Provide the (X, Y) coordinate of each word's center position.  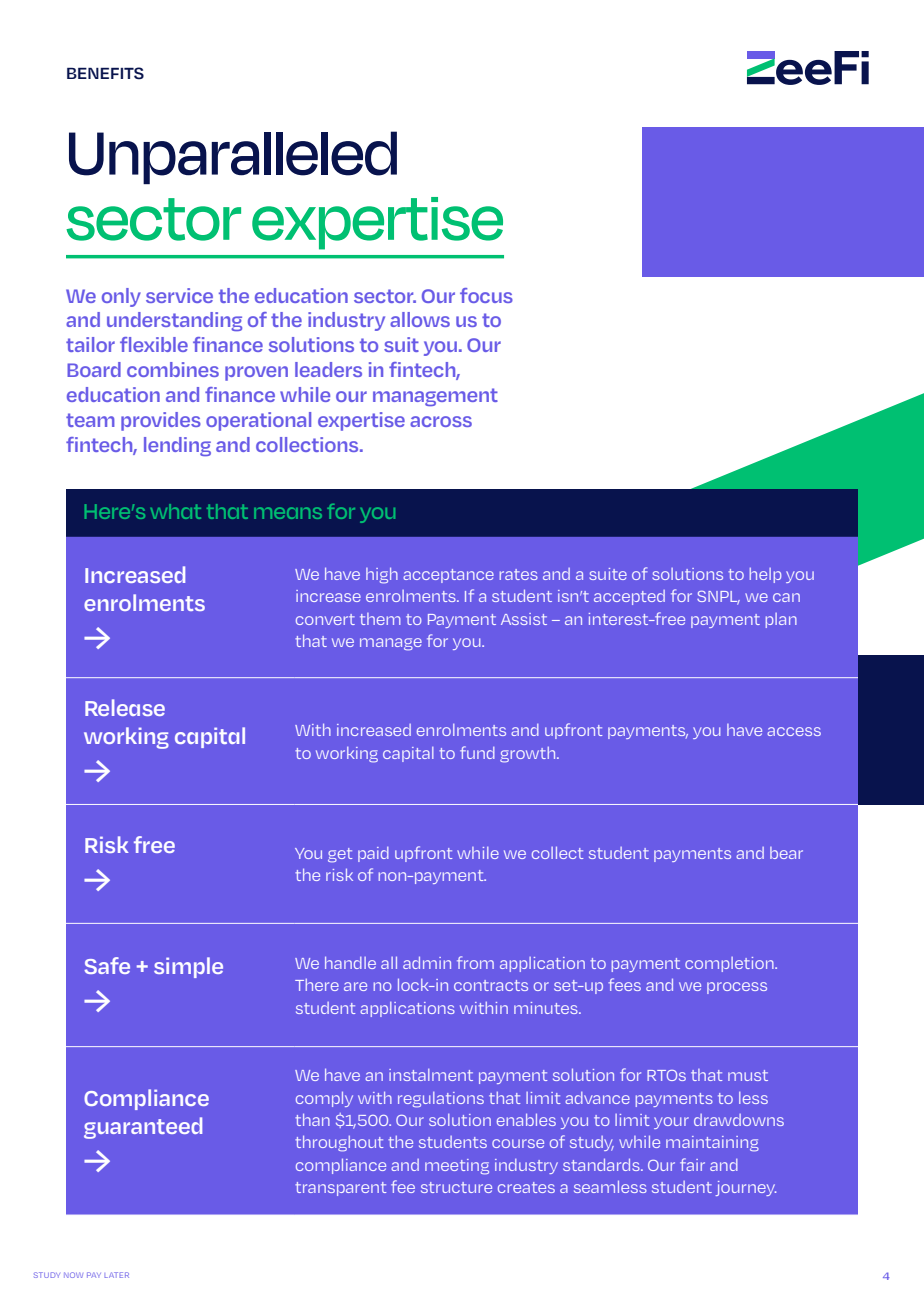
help (765, 575)
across (441, 421)
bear (786, 853)
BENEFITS (105, 73)
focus (486, 295)
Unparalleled (233, 157)
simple (188, 967)
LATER (116, 1275)
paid (373, 854)
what (175, 511)
